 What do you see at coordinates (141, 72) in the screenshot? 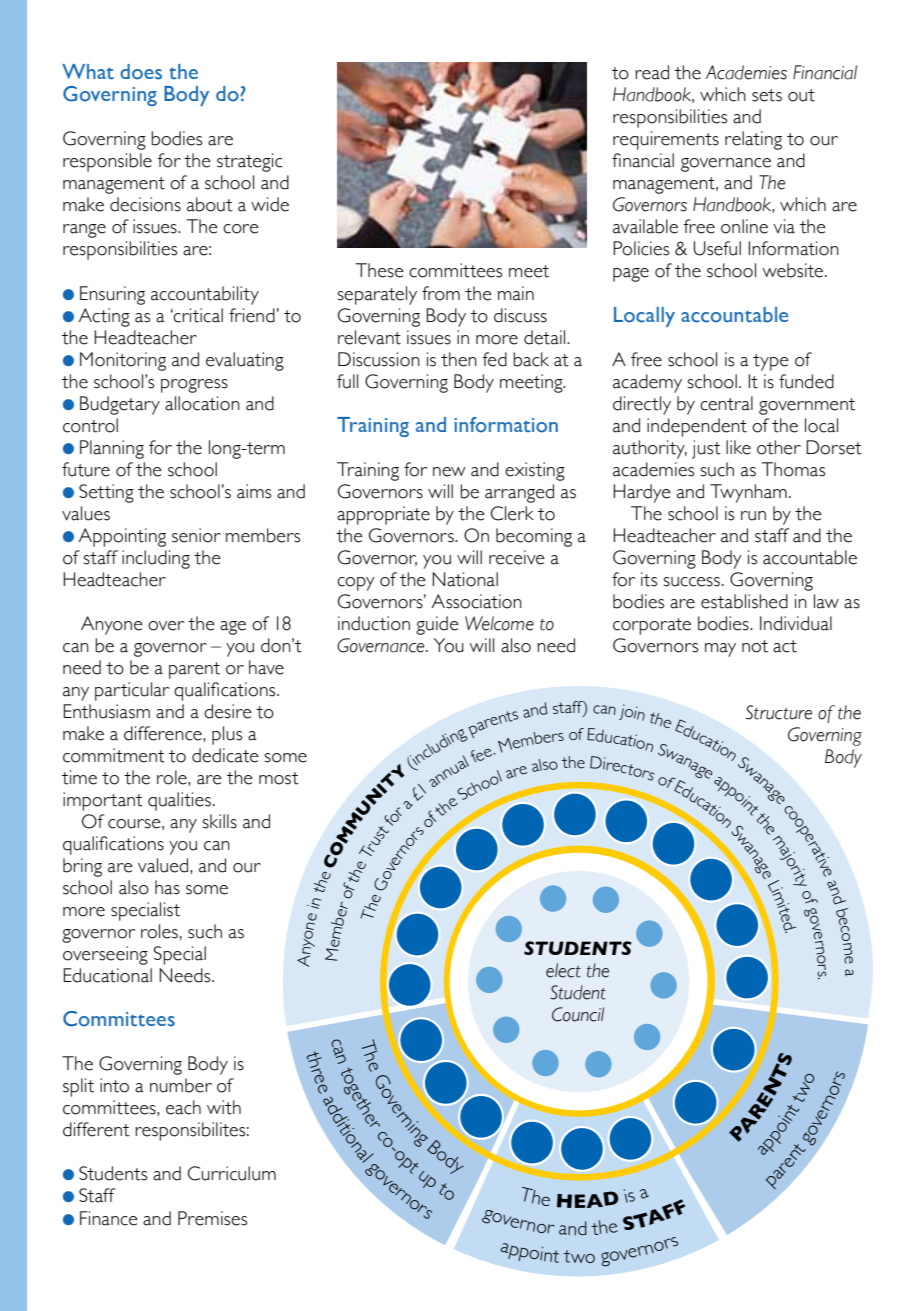
I see `does` at bounding box center [141, 72].
